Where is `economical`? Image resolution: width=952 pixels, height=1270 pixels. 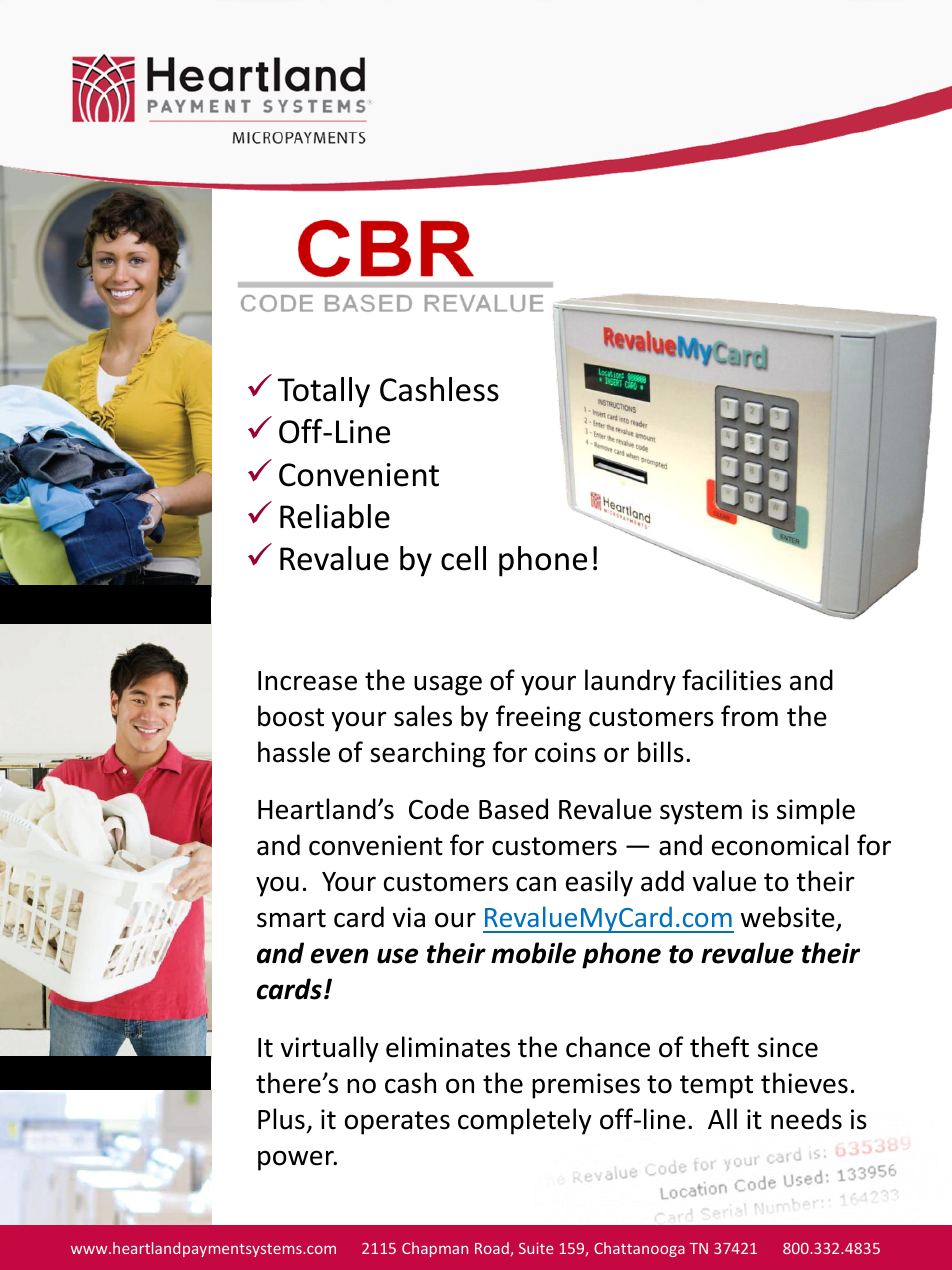 economical is located at coordinates (780, 845).
